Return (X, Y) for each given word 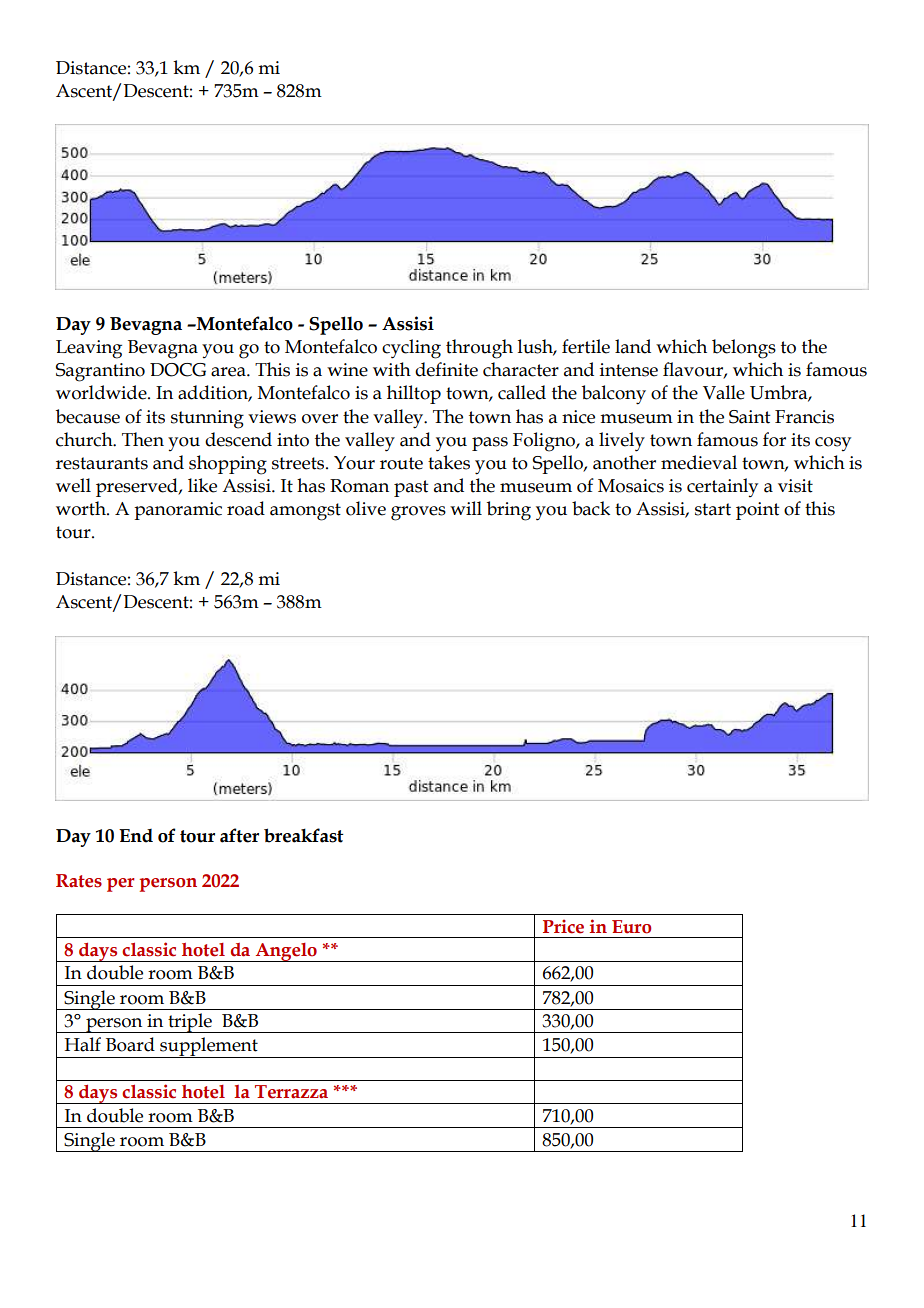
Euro (631, 927)
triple (190, 1023)
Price (563, 926)
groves (418, 513)
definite (446, 369)
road (246, 508)
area (229, 372)
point (758, 511)
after (239, 835)
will (466, 508)
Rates (79, 881)
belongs (744, 349)
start (713, 509)
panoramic (178, 511)
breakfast (304, 835)
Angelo (286, 952)
